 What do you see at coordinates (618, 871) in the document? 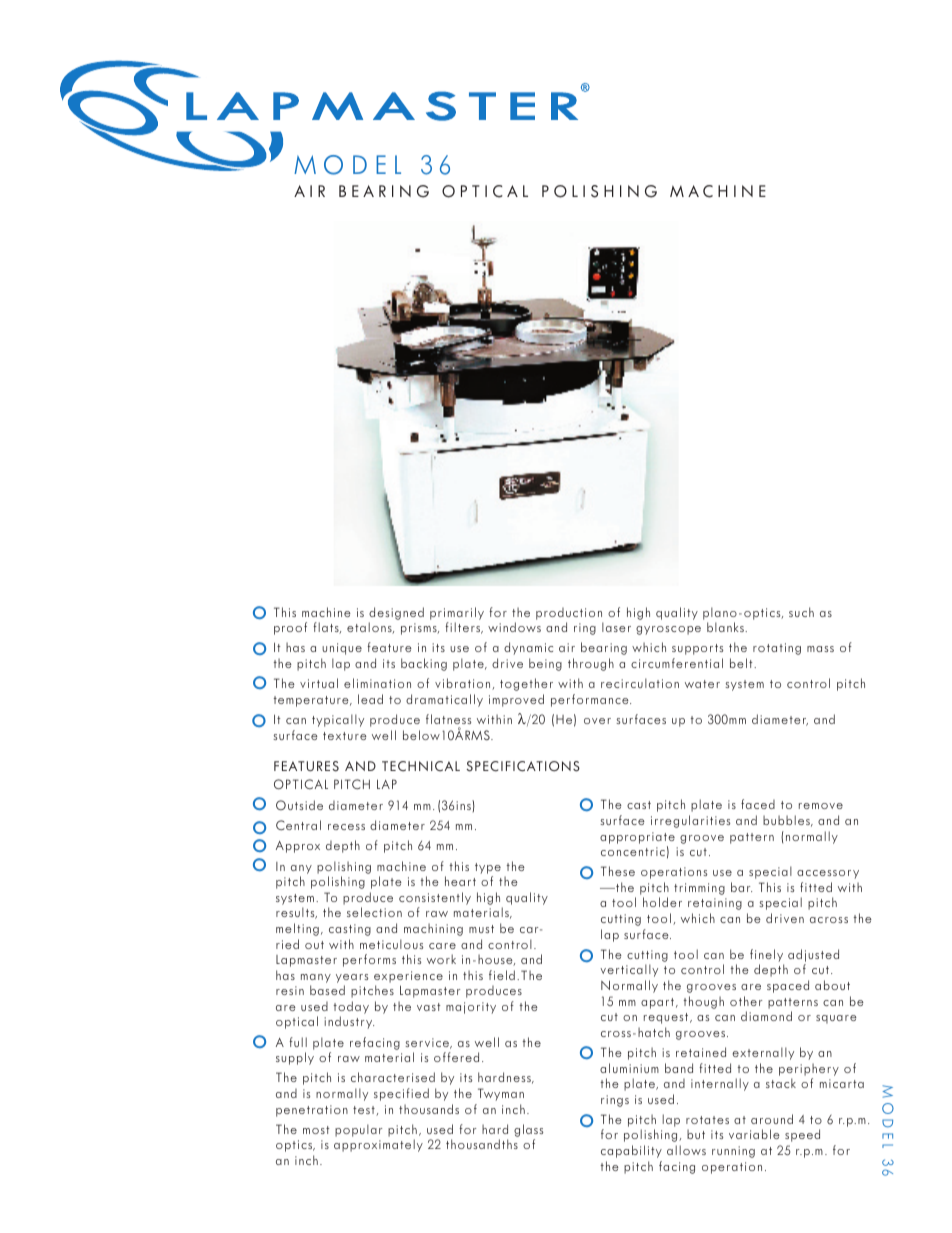
I see `These` at bounding box center [618, 871].
